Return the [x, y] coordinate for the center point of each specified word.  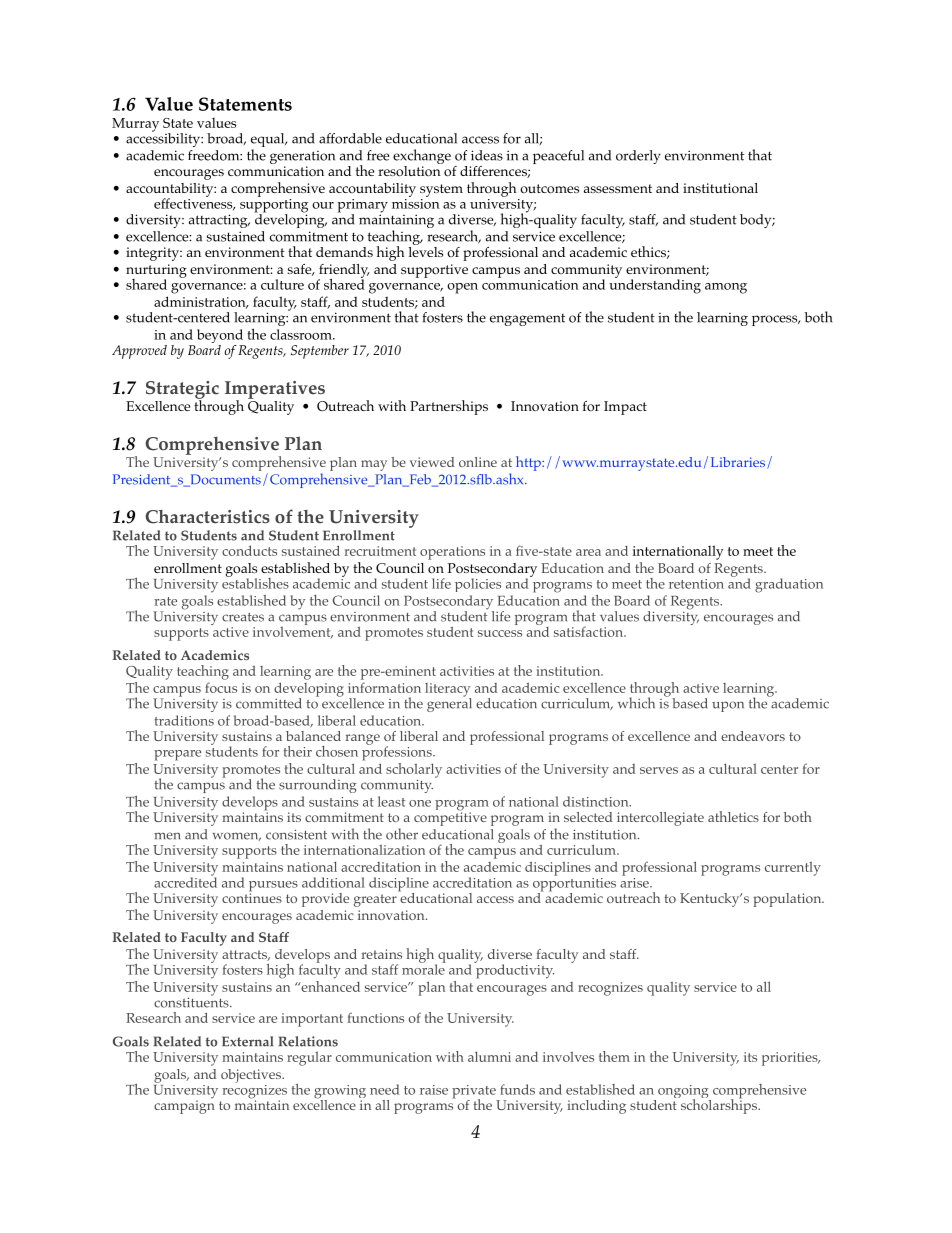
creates [243, 617]
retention [696, 584]
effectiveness [194, 203]
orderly [638, 157]
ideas [487, 155]
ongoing [684, 1093]
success [500, 633]
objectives [252, 1076]
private [475, 1093]
